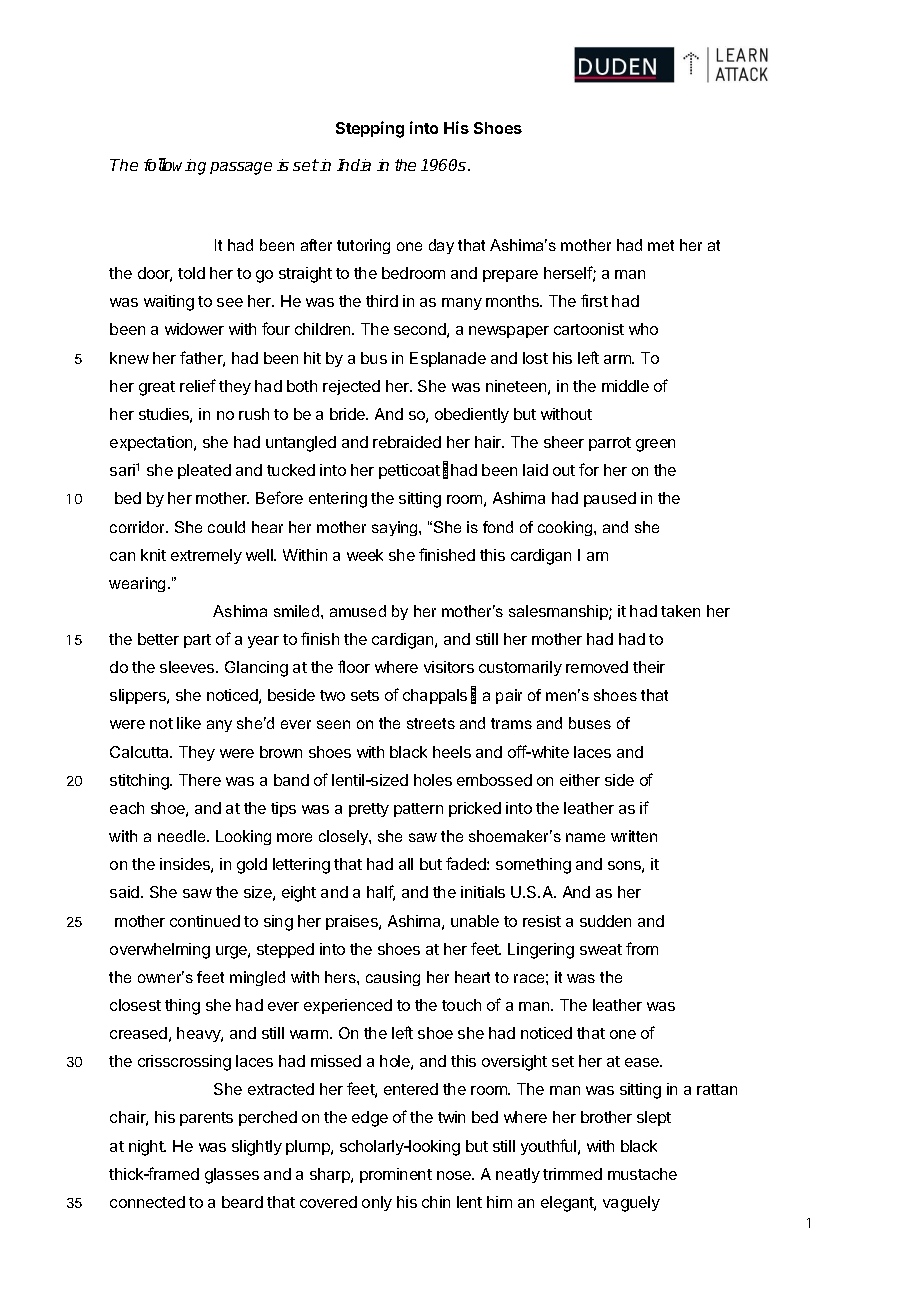 The height and width of the image is (1308, 924). What do you see at coordinates (232, 1176) in the image?
I see `glasses` at bounding box center [232, 1176].
